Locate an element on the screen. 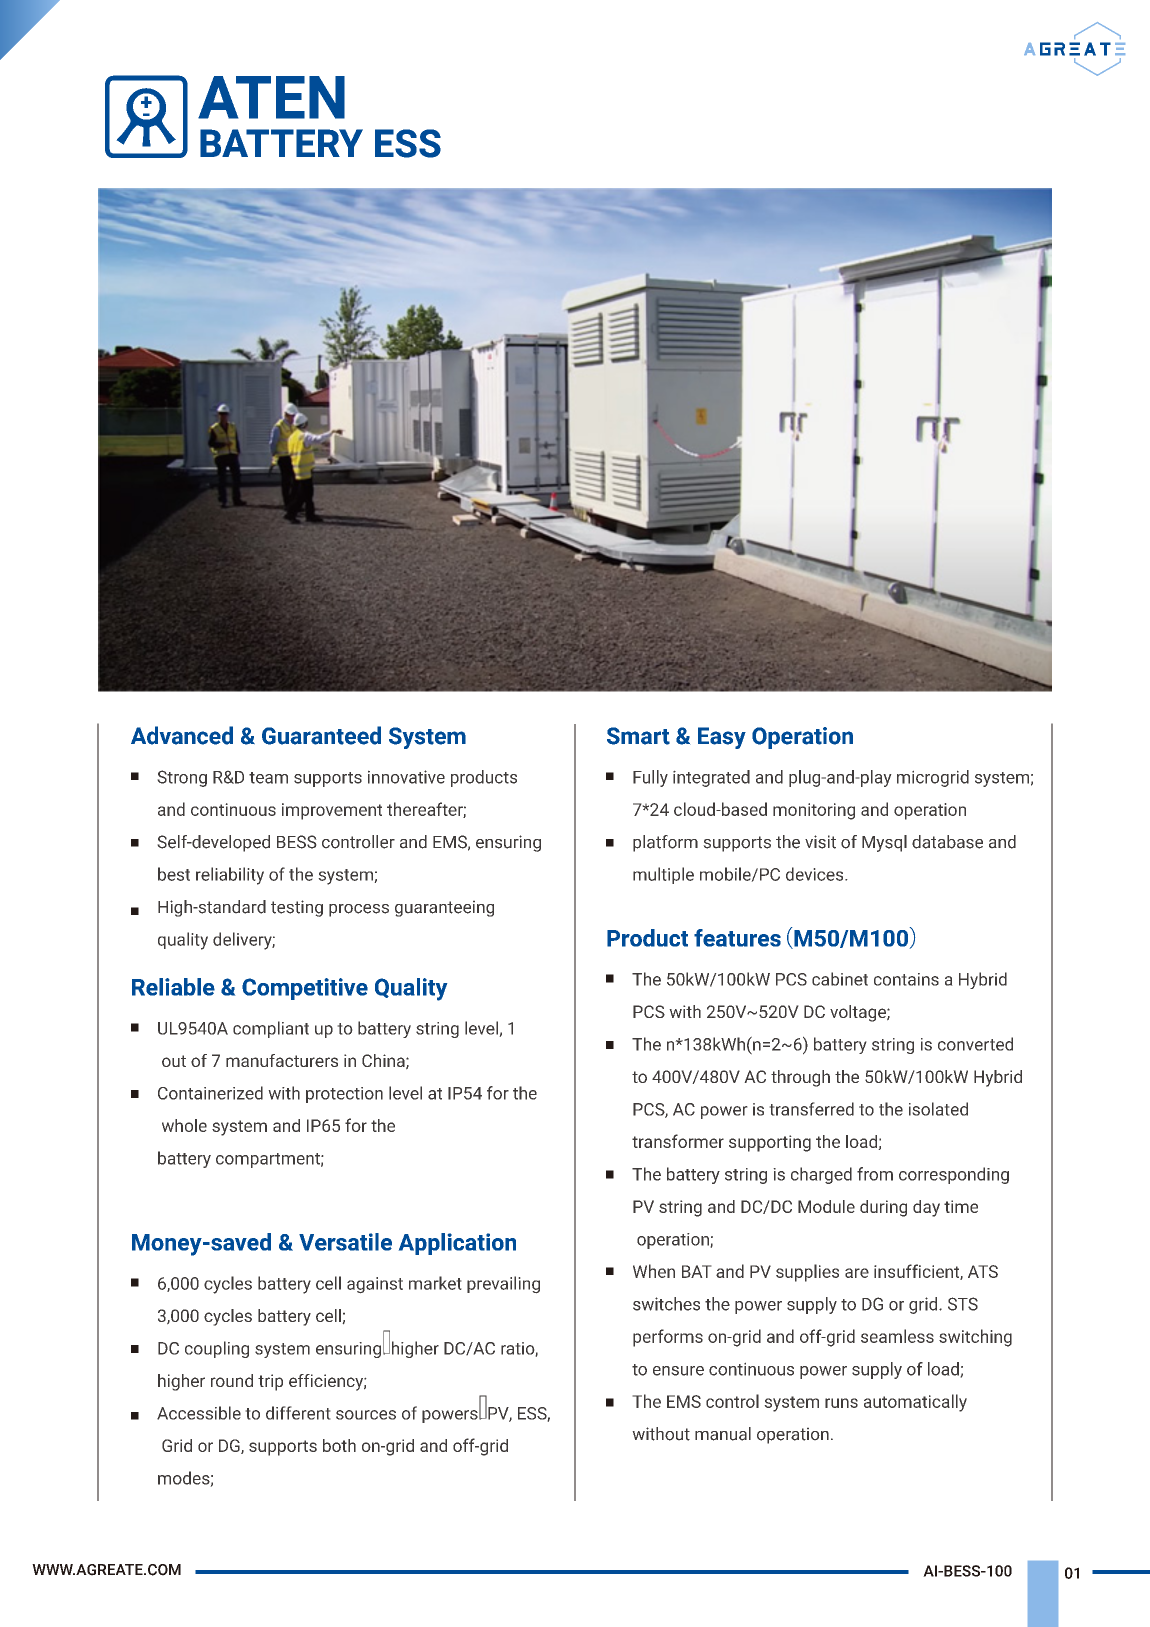 The width and height of the screenshot is (1150, 1627). Fully is located at coordinates (650, 778).
